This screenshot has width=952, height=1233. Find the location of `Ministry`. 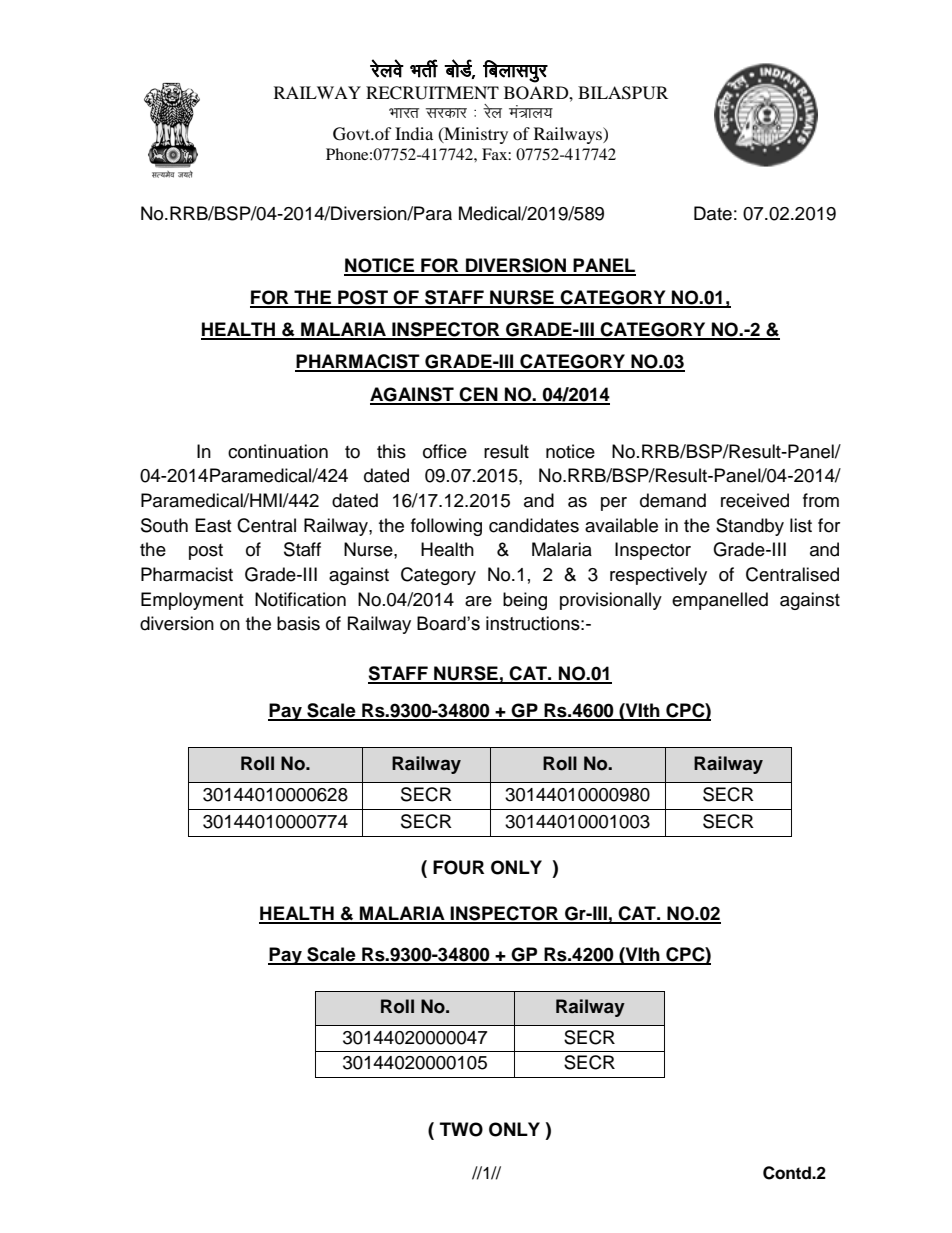

Ministry is located at coordinates (475, 135).
